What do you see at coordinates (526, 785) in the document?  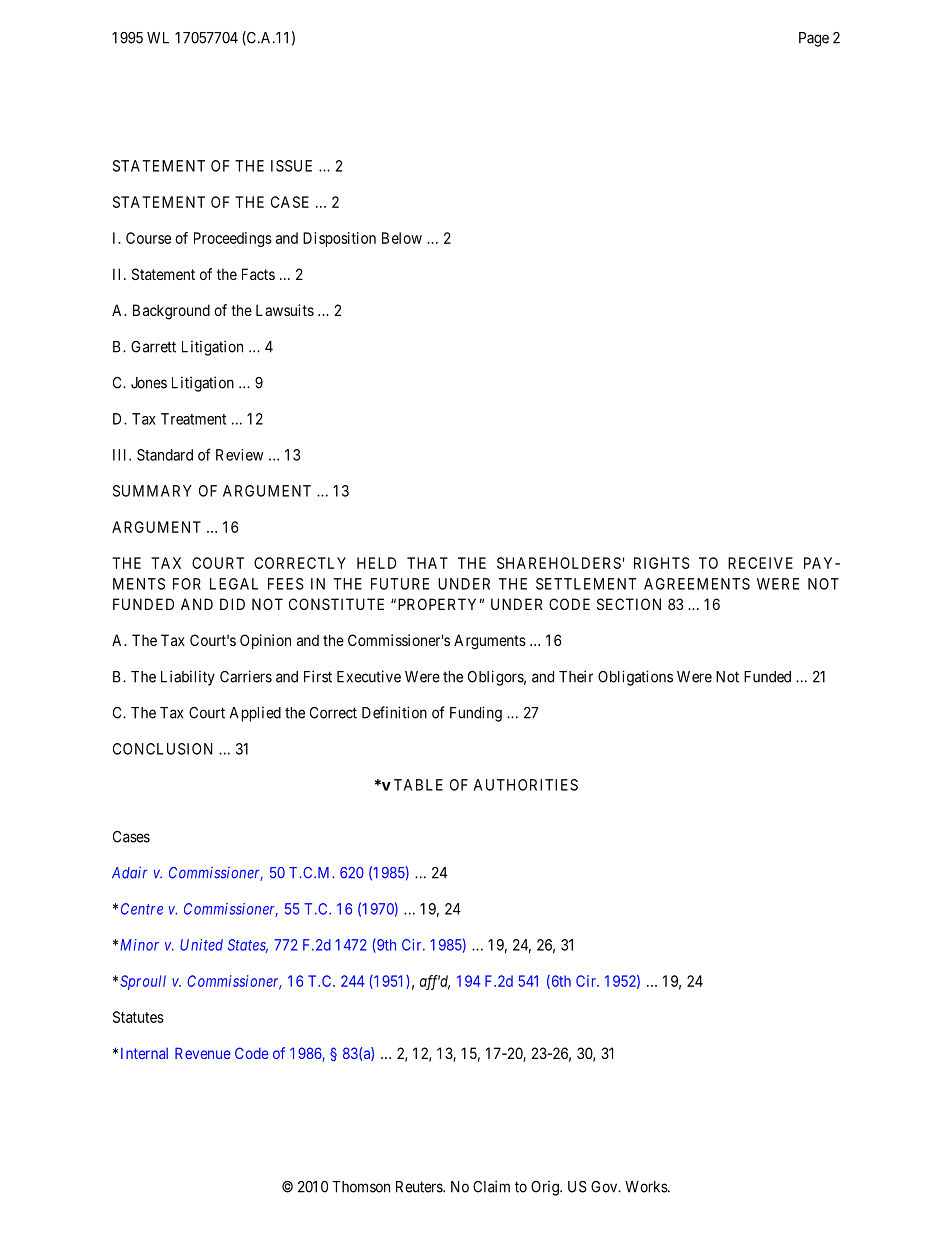 I see `AUTHORITIES` at bounding box center [526, 785].
